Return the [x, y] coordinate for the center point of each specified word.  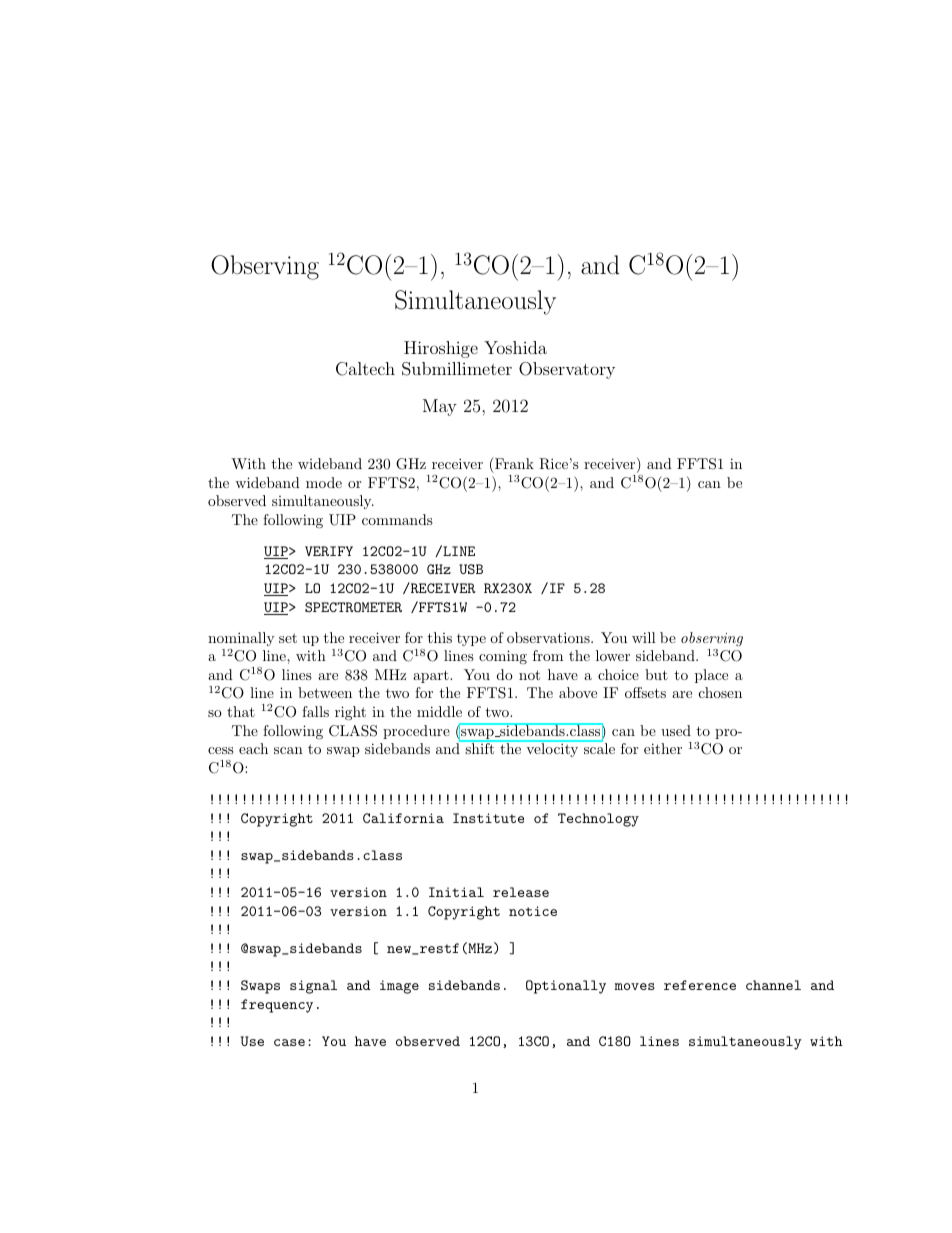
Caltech [365, 369]
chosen [720, 692]
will [644, 637]
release [521, 892]
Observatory [567, 370]
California [403, 818]
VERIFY [329, 551]
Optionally [566, 987]
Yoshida [515, 347]
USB [471, 569]
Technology [598, 820]
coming [503, 657]
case [289, 1042]
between [325, 692]
